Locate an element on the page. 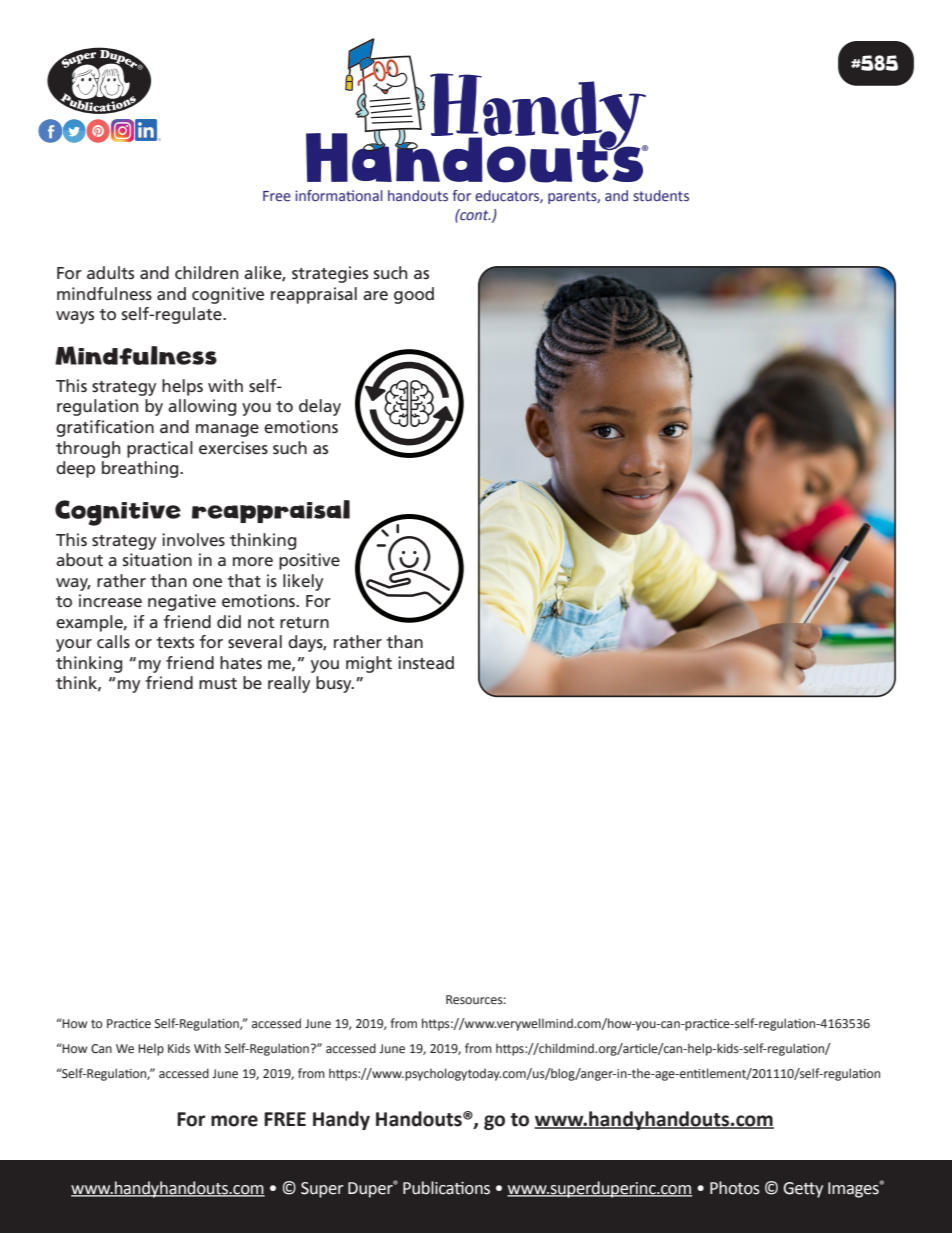 This page has width=952, height=1233. good is located at coordinates (414, 295).
